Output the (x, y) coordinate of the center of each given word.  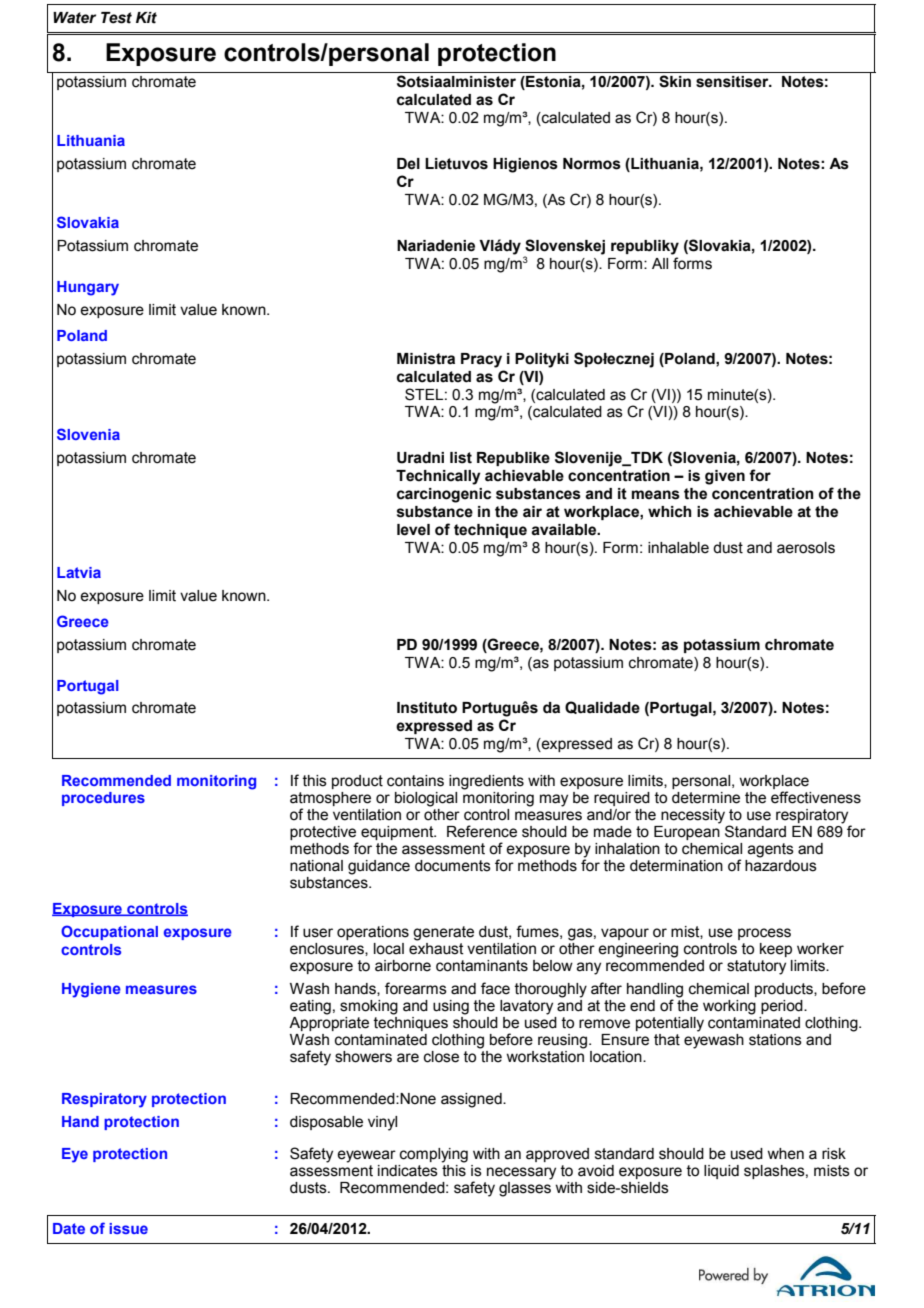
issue (128, 1228)
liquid (721, 1172)
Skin (675, 81)
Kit (146, 18)
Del (408, 164)
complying (434, 1155)
